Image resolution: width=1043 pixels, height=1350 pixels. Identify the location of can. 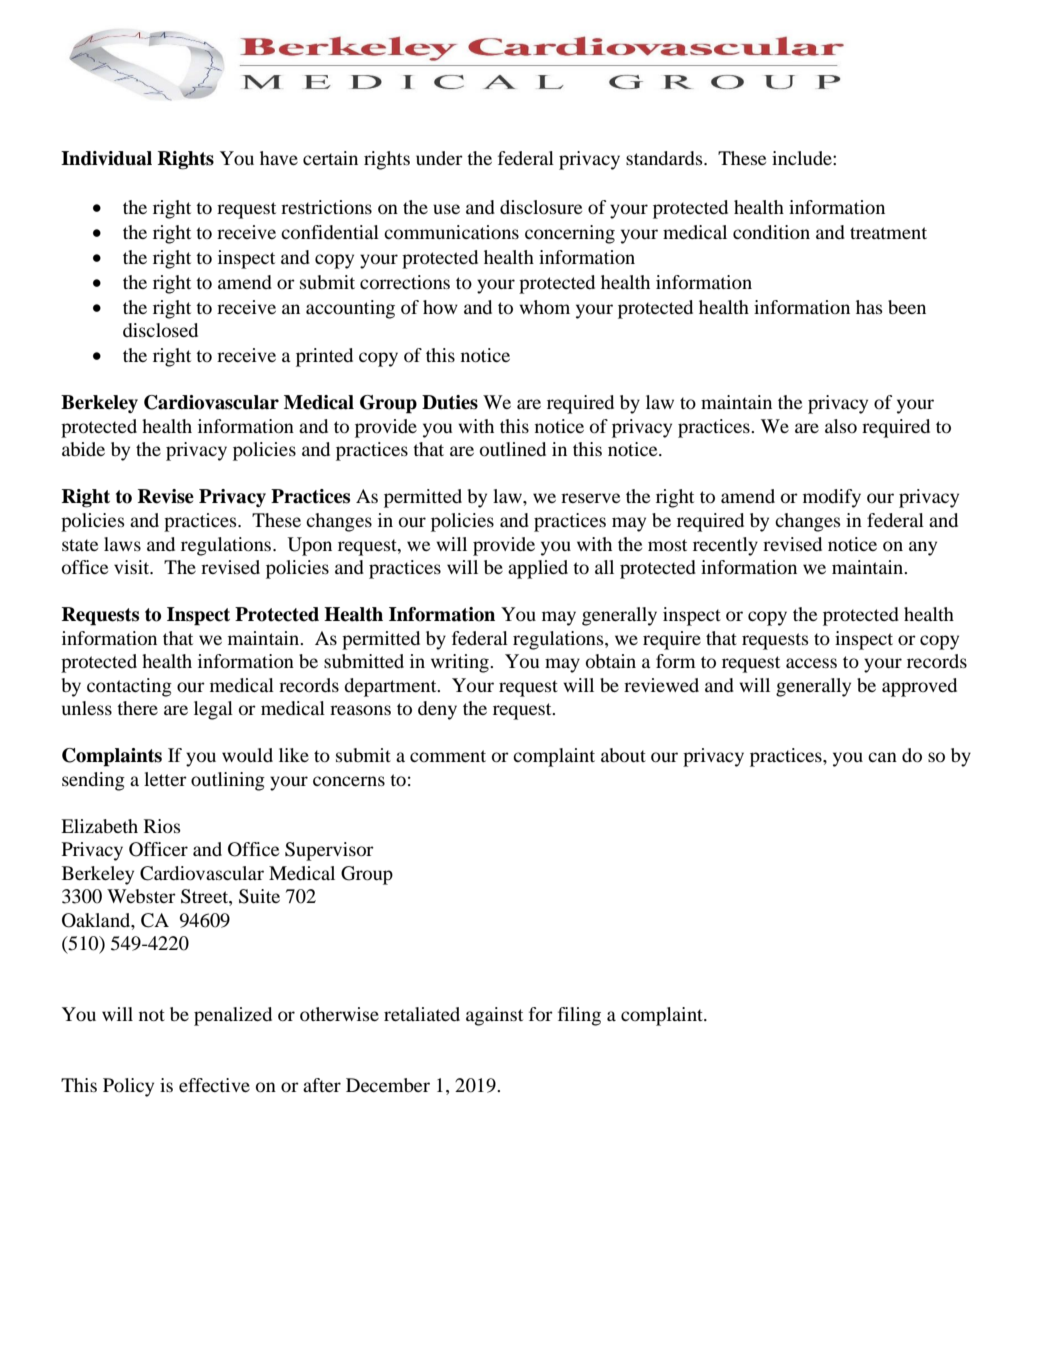
(882, 757).
